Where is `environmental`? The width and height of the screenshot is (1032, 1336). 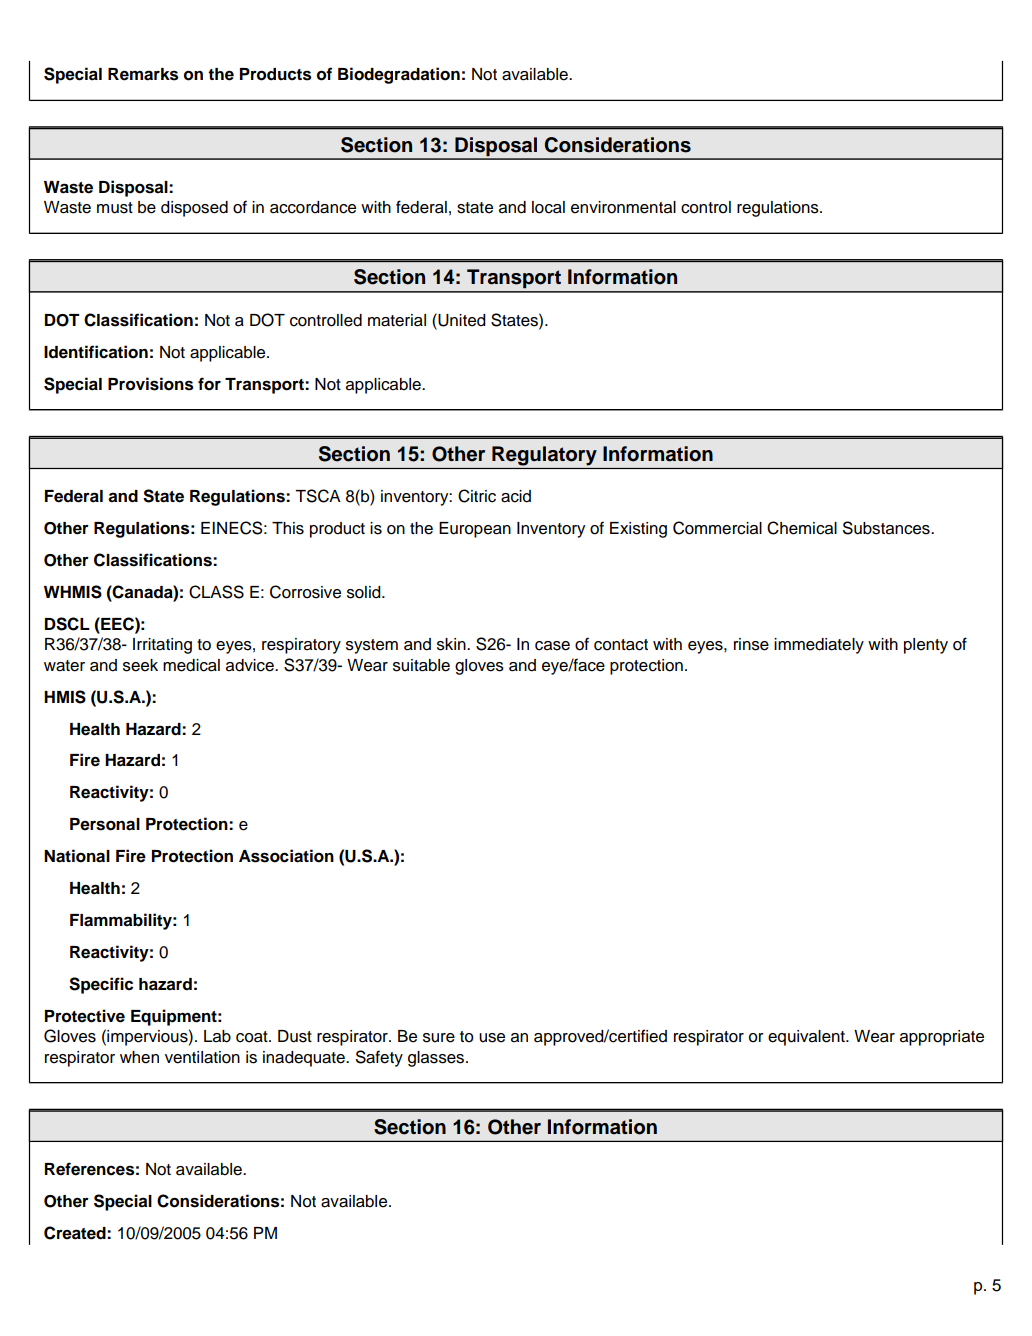 environmental is located at coordinates (623, 207).
